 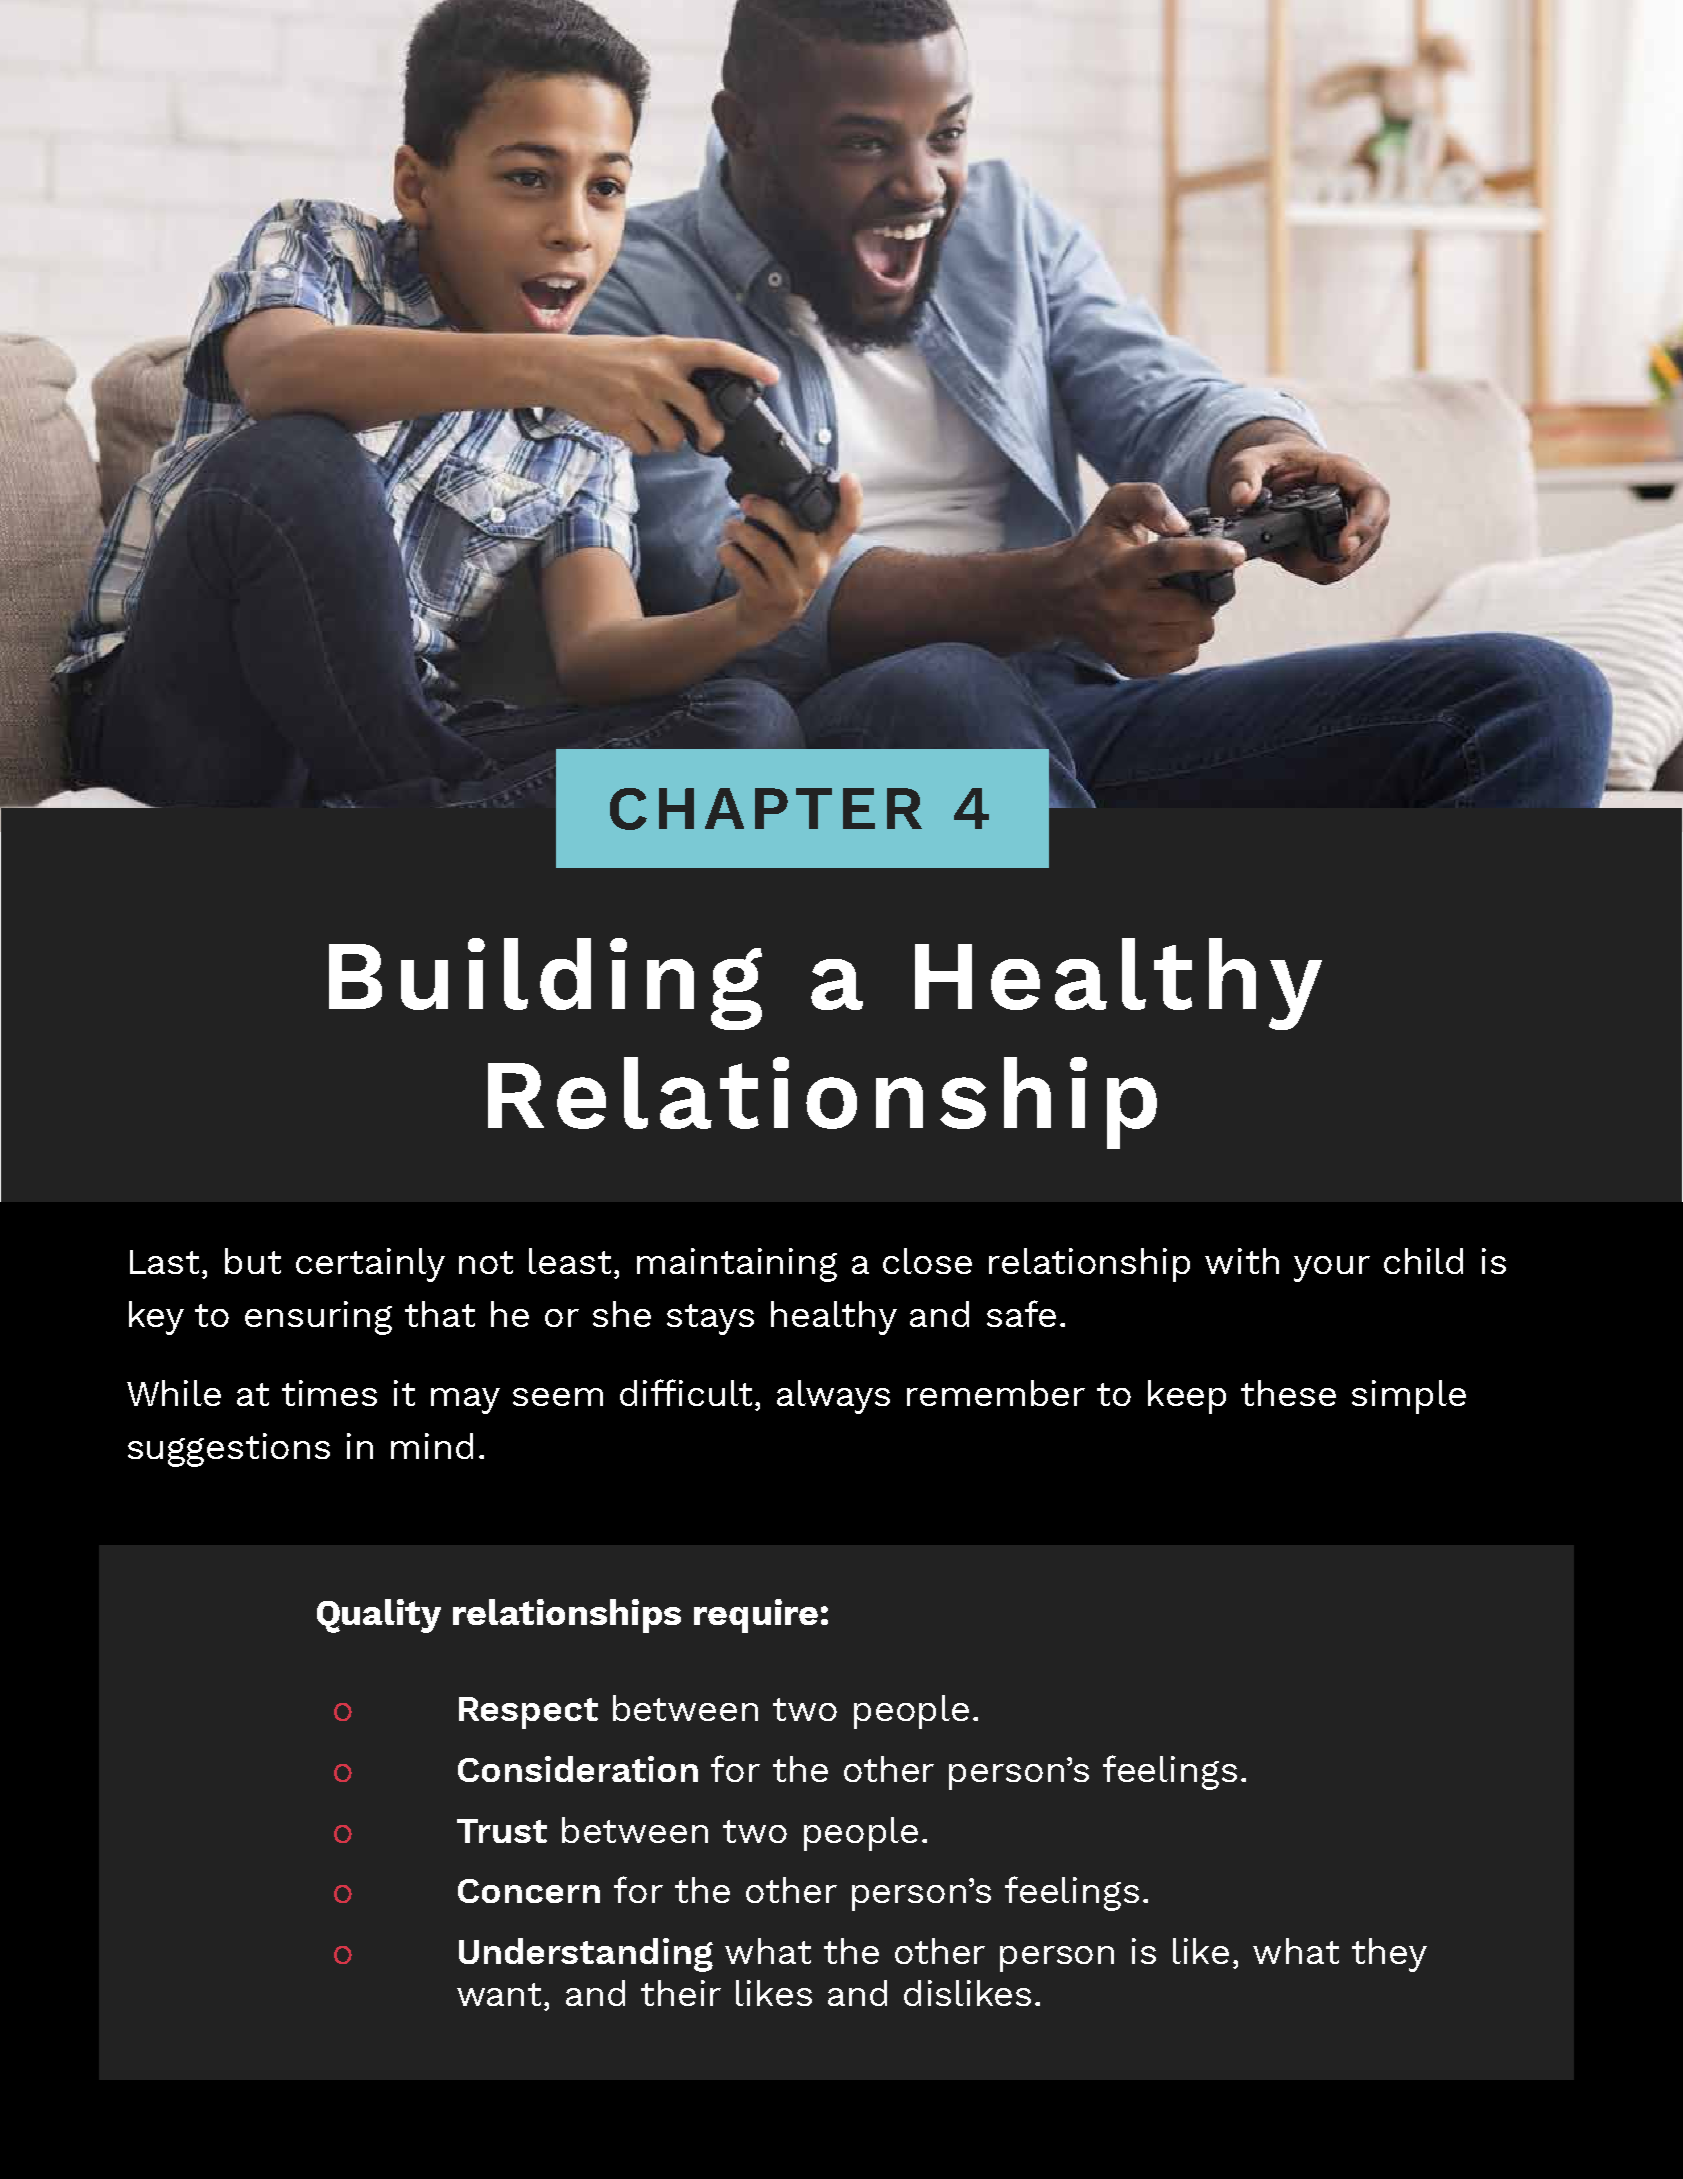 I want to click on suggestions, so click(x=229, y=1450).
